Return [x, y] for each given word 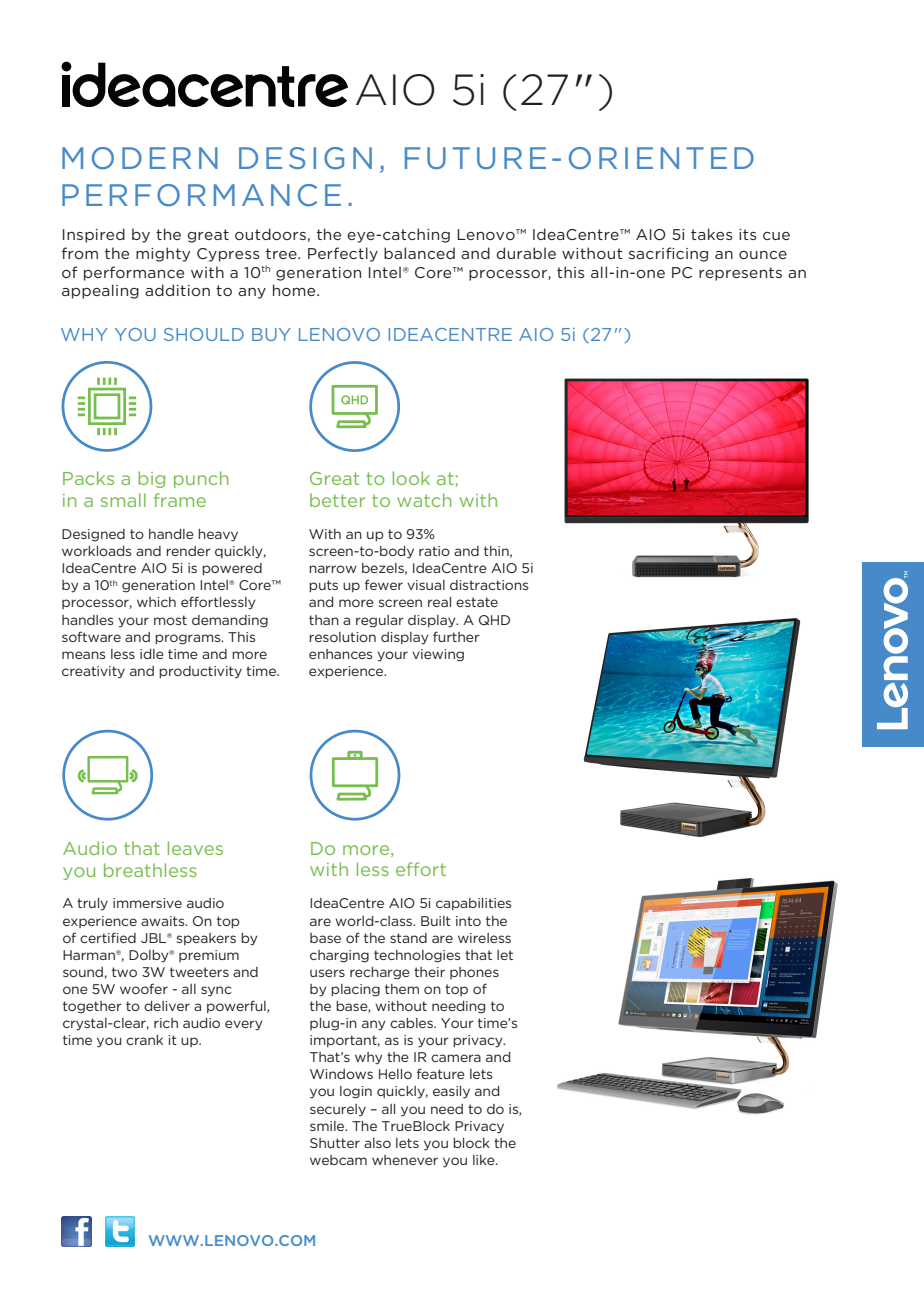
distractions [489, 585]
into [468, 921]
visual [426, 585]
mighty [163, 254]
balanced [419, 253]
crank [144, 1040]
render [188, 551]
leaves [195, 848]
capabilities [473, 904]
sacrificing [668, 254]
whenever [405, 1160]
